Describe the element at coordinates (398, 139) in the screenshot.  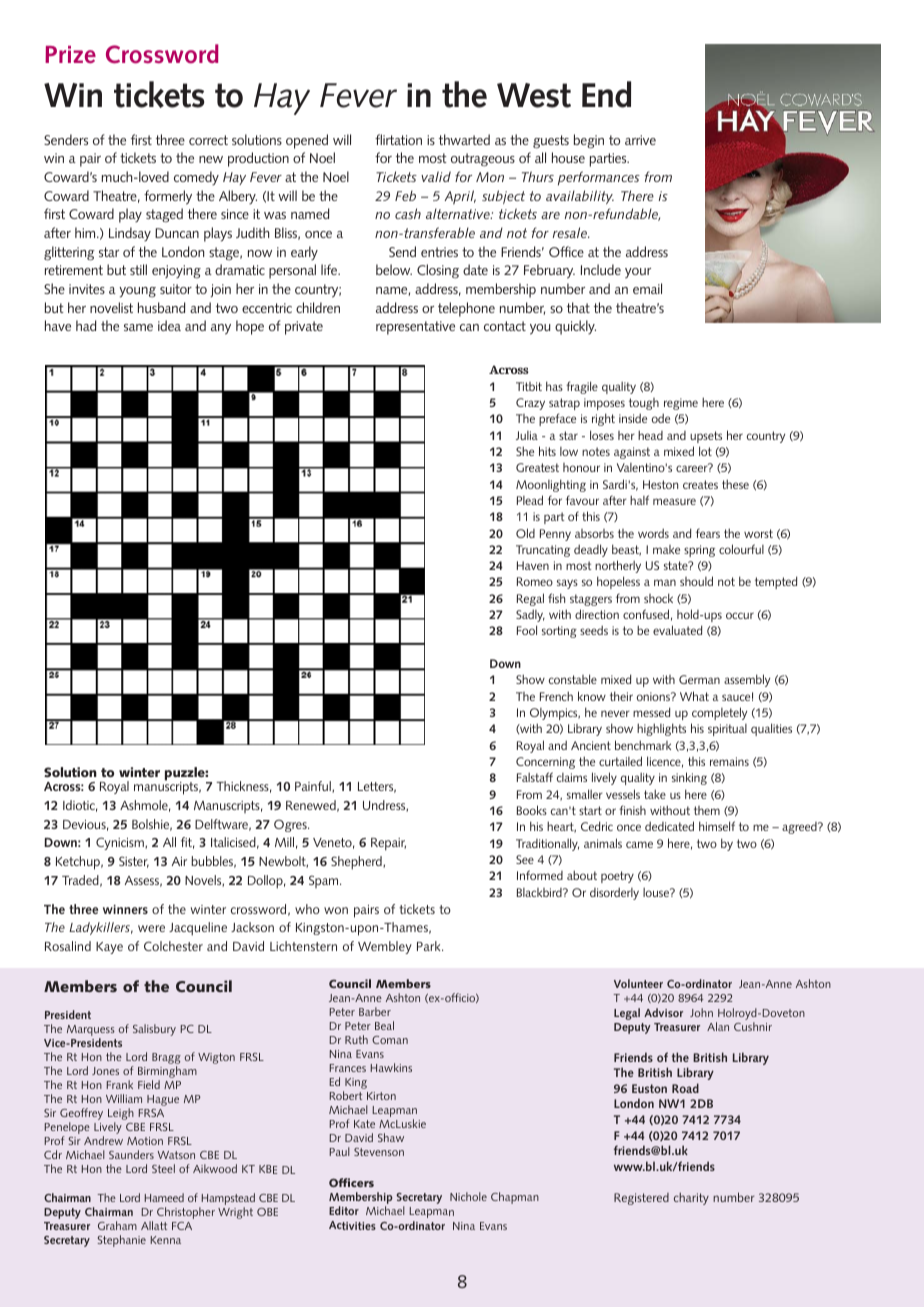
I see `flirtation` at that location.
